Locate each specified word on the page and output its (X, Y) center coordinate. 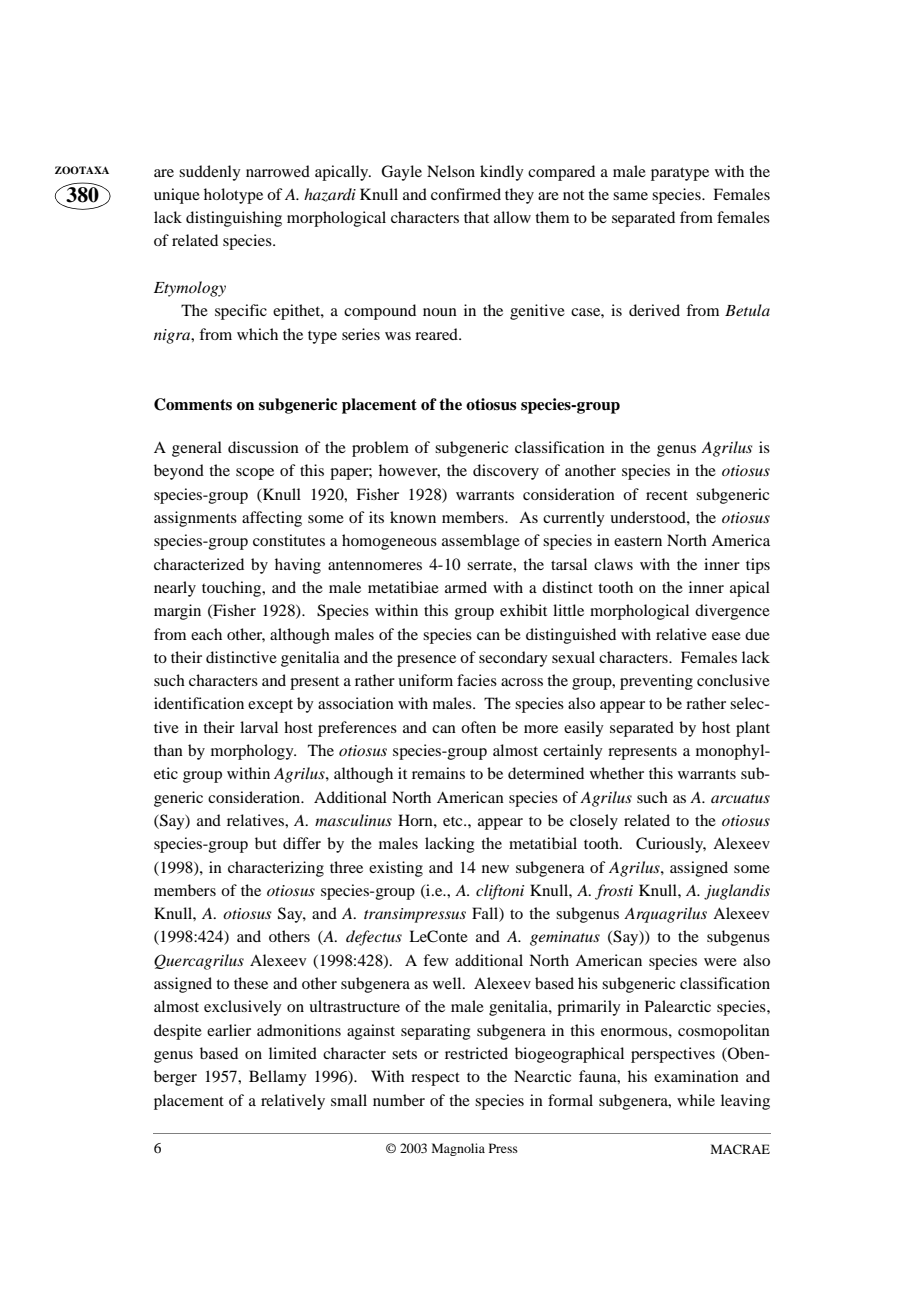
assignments (195, 519)
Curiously (671, 845)
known (413, 517)
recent (667, 495)
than (168, 750)
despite (178, 1032)
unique (177, 196)
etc (454, 821)
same (630, 196)
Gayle (401, 173)
